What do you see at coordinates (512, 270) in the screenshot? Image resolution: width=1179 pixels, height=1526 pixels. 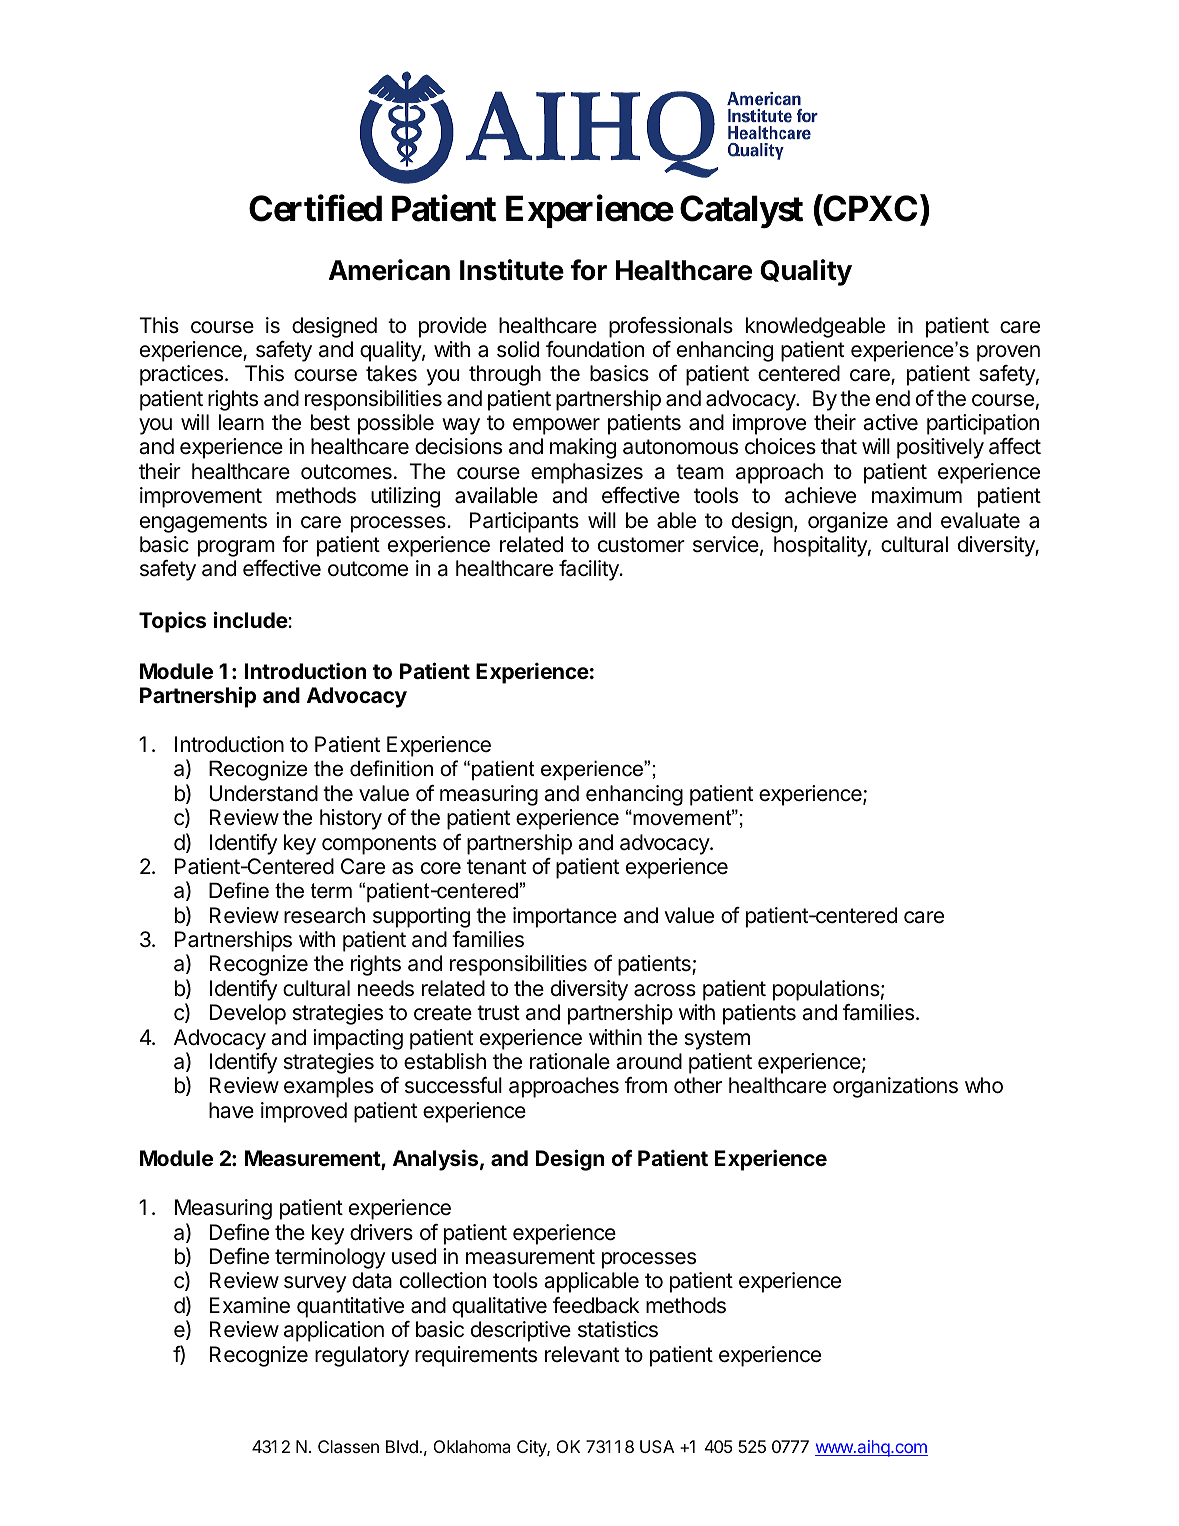 I see `Institute` at bounding box center [512, 270].
